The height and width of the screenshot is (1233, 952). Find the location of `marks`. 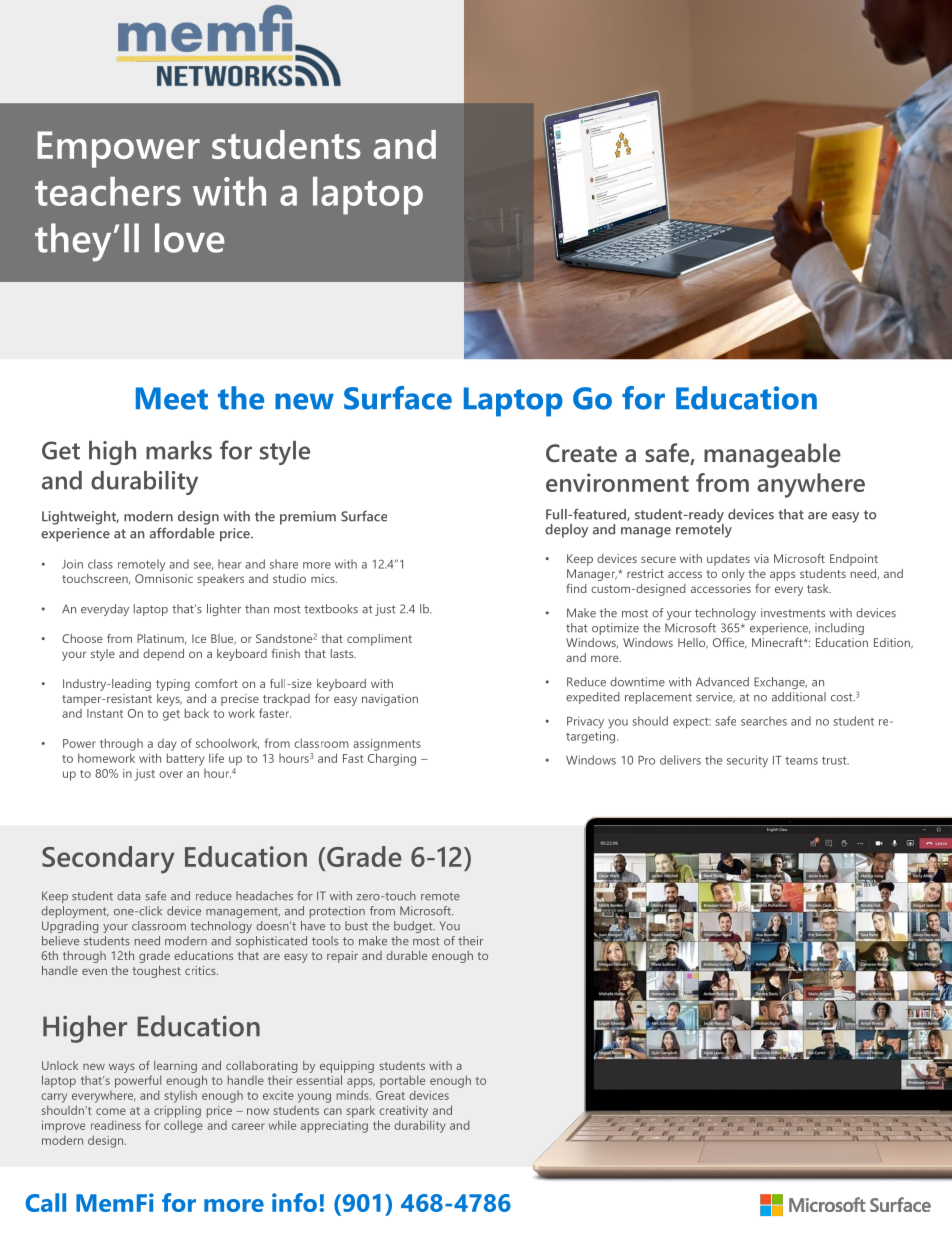

marks is located at coordinates (179, 450).
